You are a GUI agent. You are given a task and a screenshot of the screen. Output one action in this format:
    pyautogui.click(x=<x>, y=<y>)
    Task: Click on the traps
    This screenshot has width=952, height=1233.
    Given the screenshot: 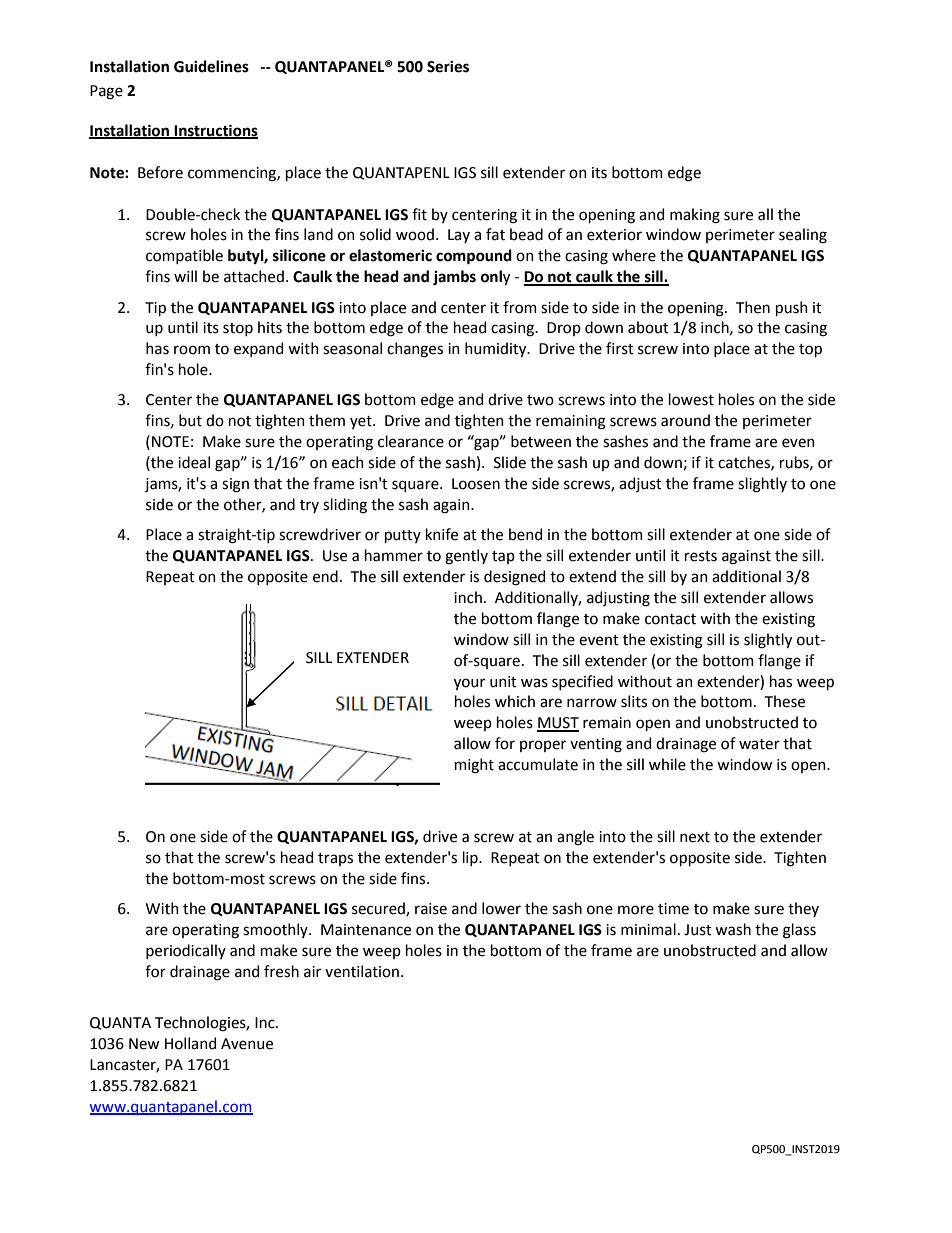 What is the action you would take?
    pyautogui.click(x=335, y=859)
